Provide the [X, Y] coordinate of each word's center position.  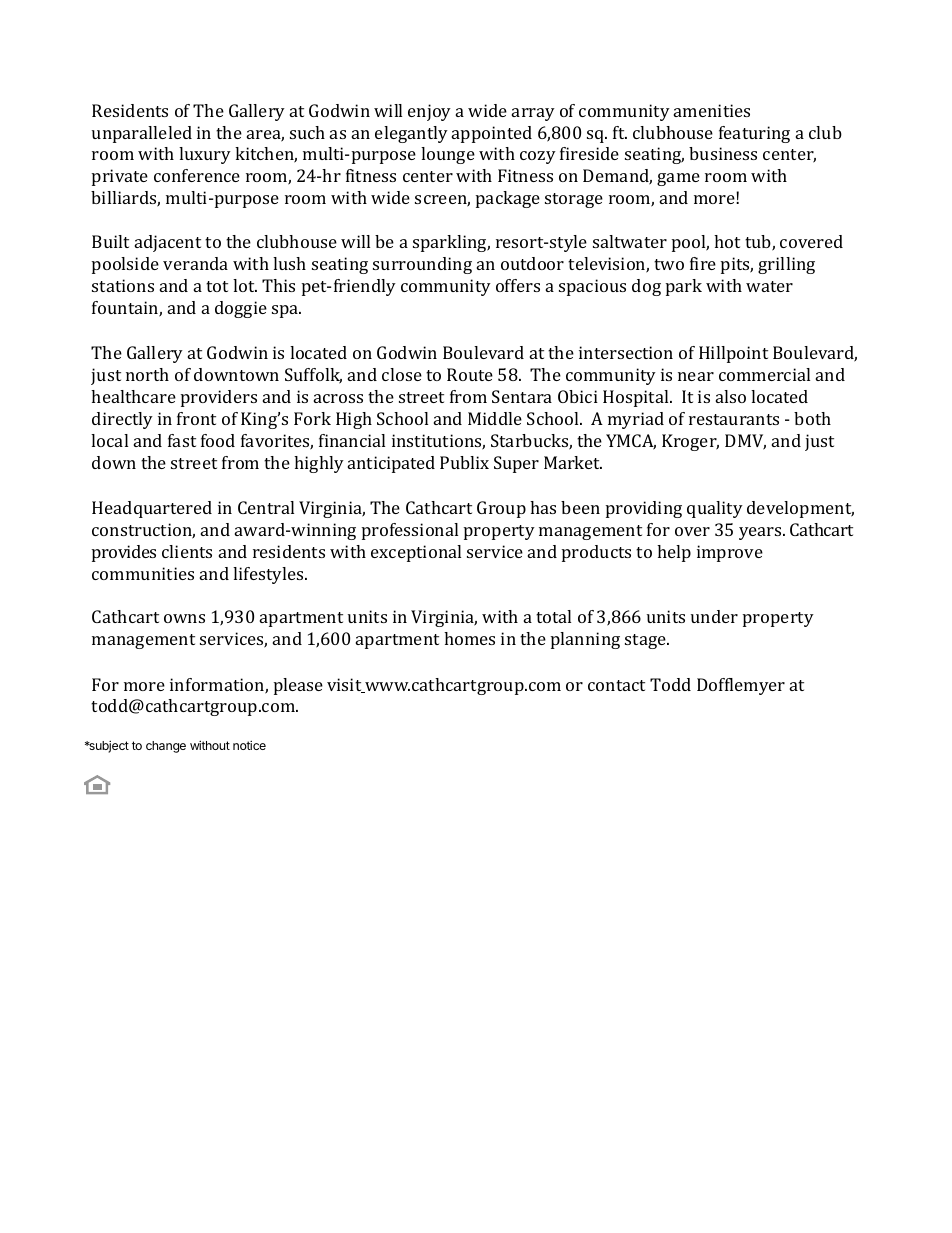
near [696, 376]
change [166, 747]
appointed [492, 134]
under [714, 616]
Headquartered [152, 509]
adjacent [168, 243]
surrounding [422, 265]
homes [469, 638]
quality [715, 509]
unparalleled [142, 134]
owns [184, 618]
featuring [754, 134]
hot [727, 241]
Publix [464, 462]
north [147, 374]
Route [470, 374]
